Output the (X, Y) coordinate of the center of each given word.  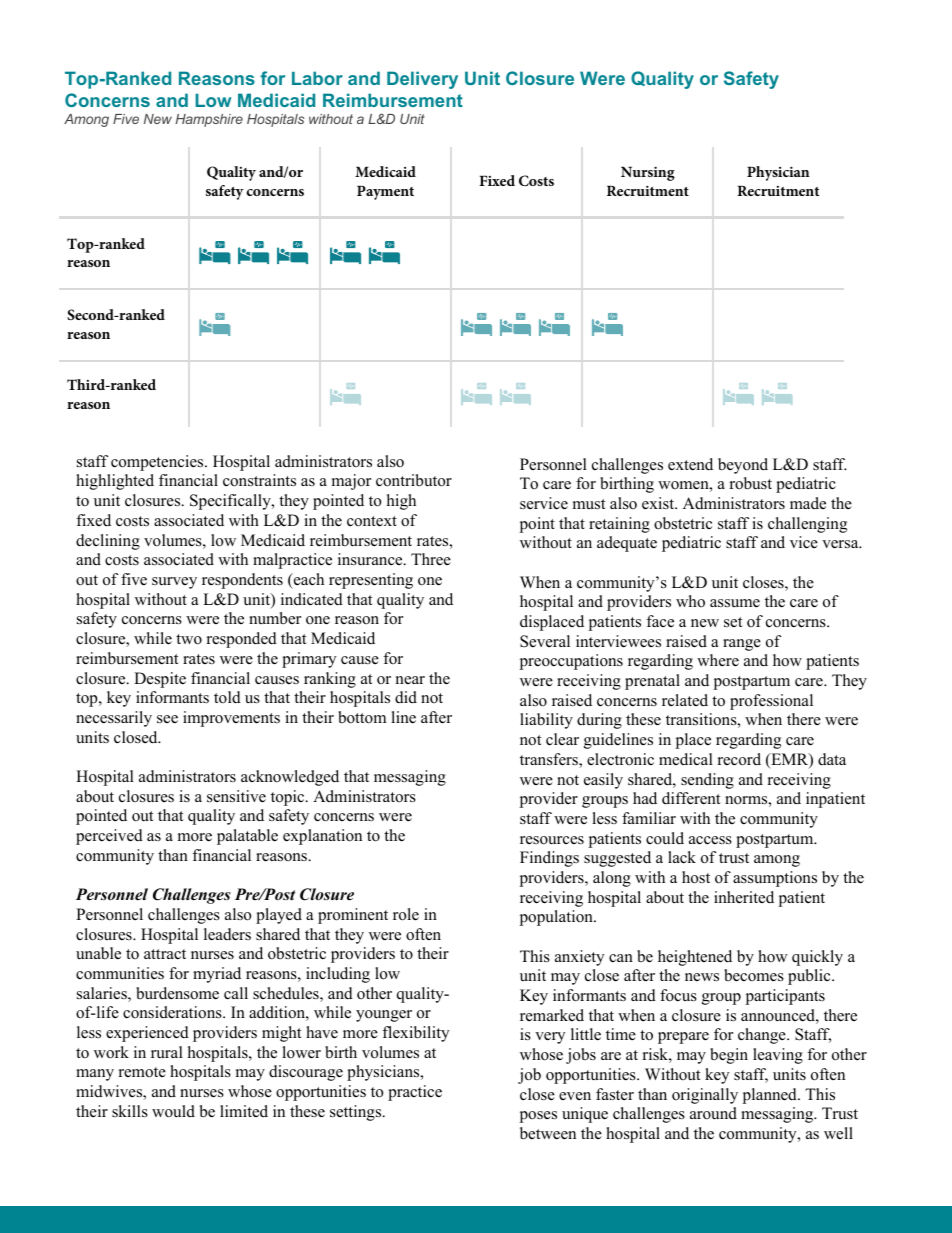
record (739, 759)
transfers (550, 760)
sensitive (236, 796)
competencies (158, 463)
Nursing (648, 173)
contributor (414, 480)
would (173, 1111)
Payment (385, 192)
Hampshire (209, 120)
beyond (743, 466)
